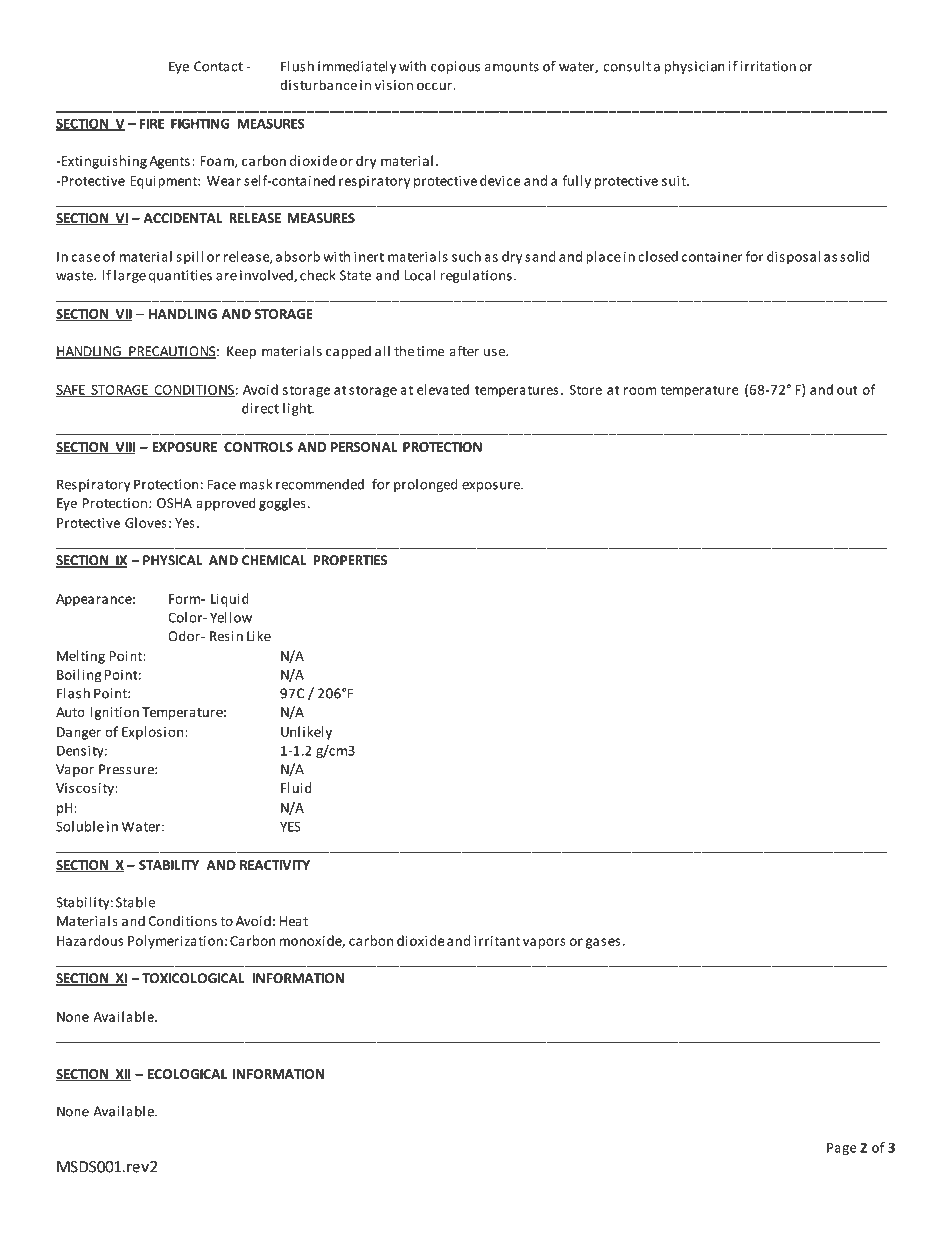 This document has width=952, height=1233. Describe the element at coordinates (152, 123) in the document. I see `FIRE` at that location.
